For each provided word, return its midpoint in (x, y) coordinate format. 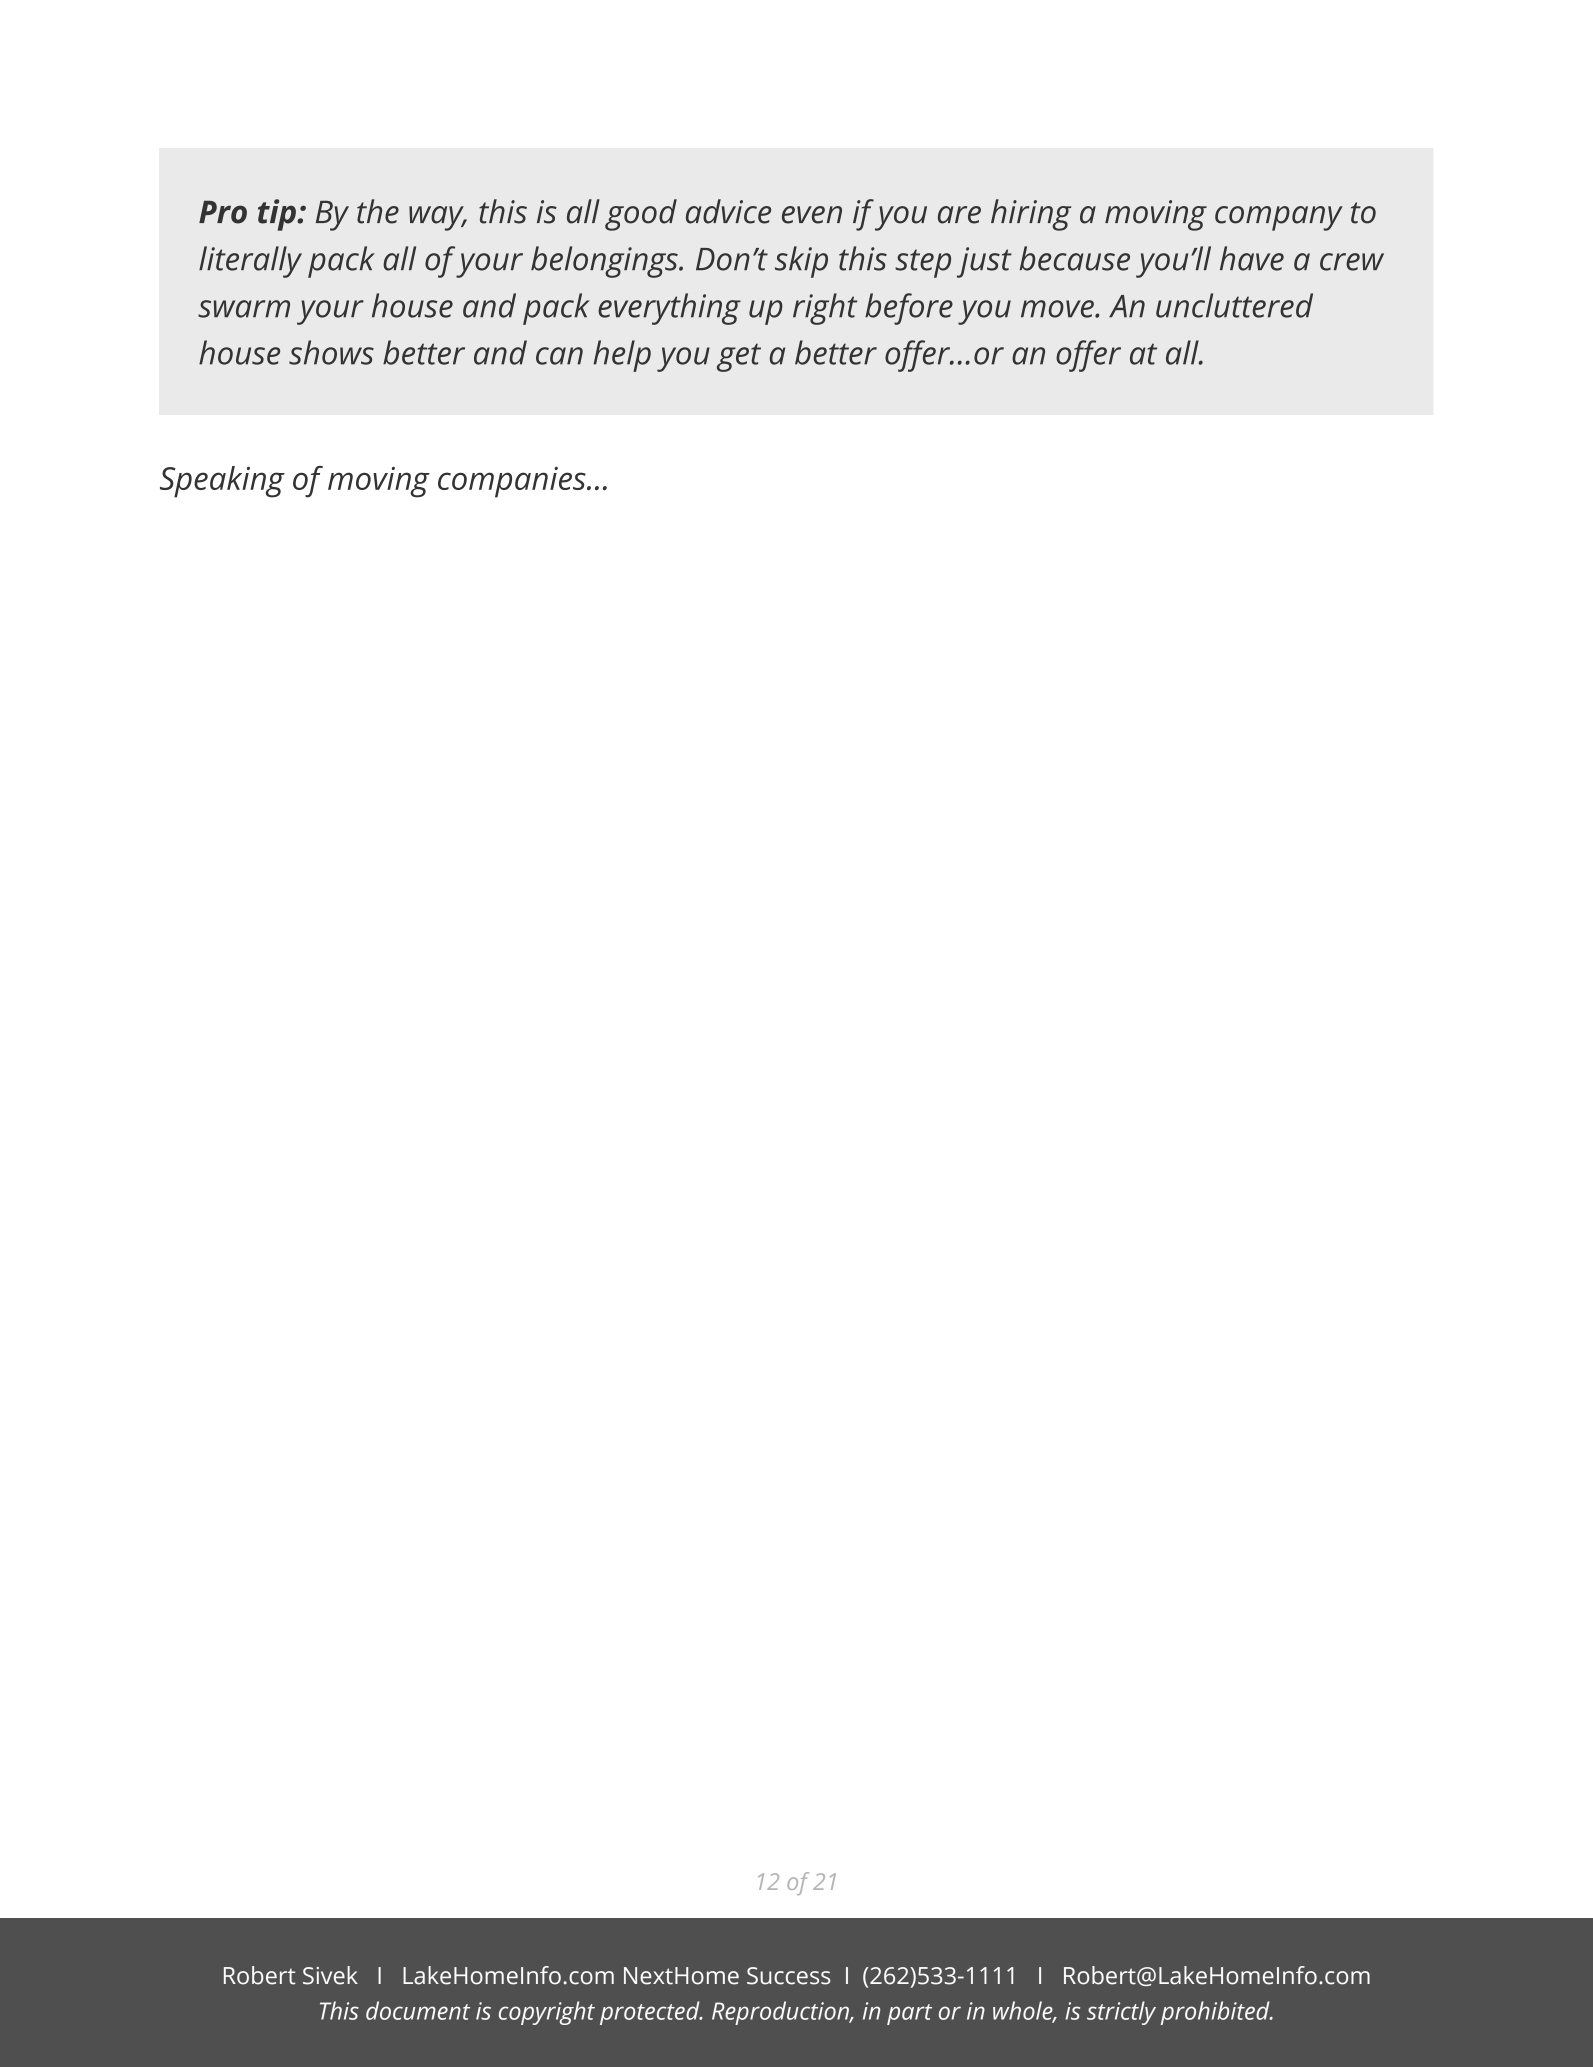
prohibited (1216, 2013)
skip (801, 262)
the (378, 211)
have (1252, 258)
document (418, 2010)
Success (789, 1976)
